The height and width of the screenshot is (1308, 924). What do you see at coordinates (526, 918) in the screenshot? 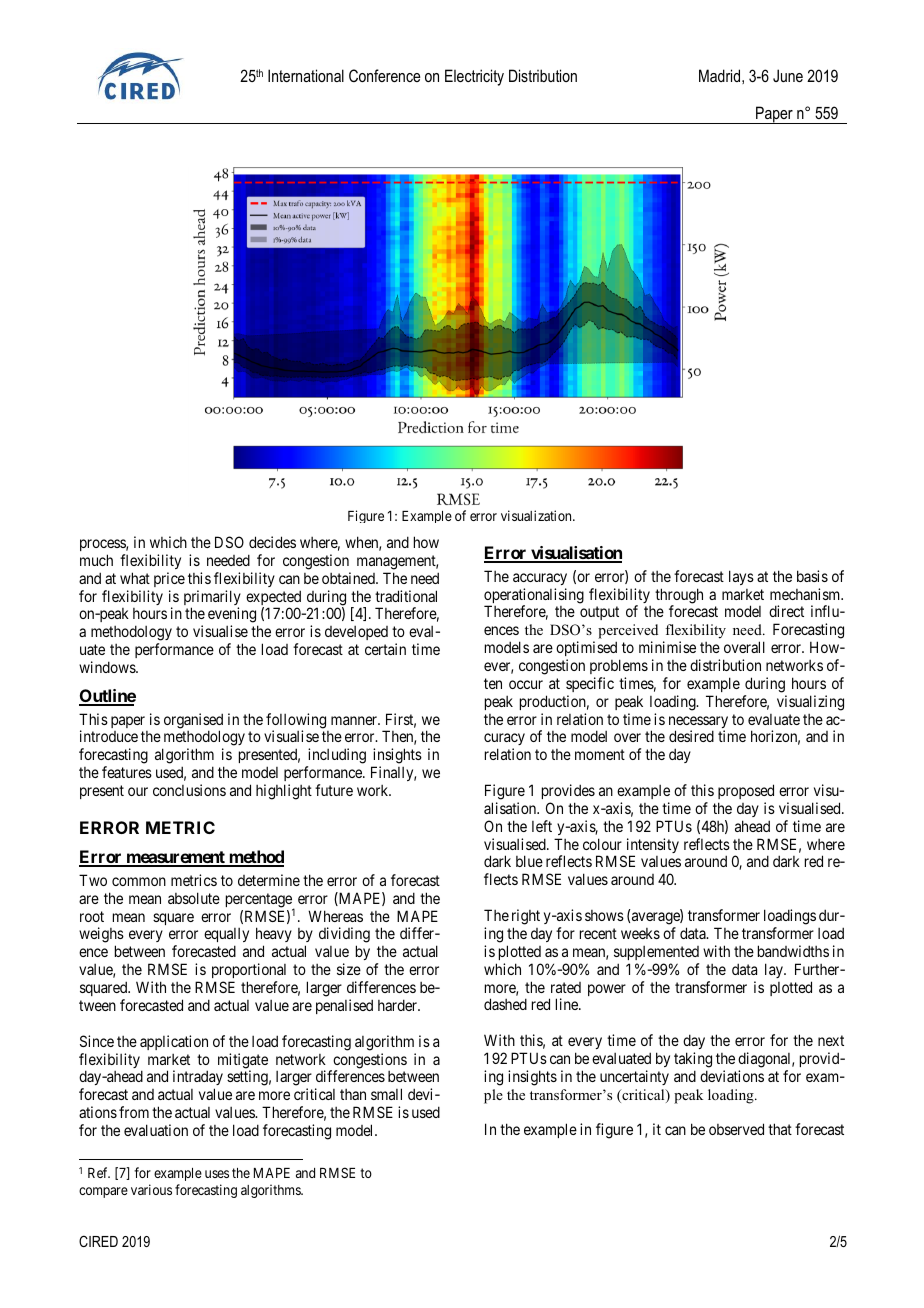
I see `right` at bounding box center [526, 918].
